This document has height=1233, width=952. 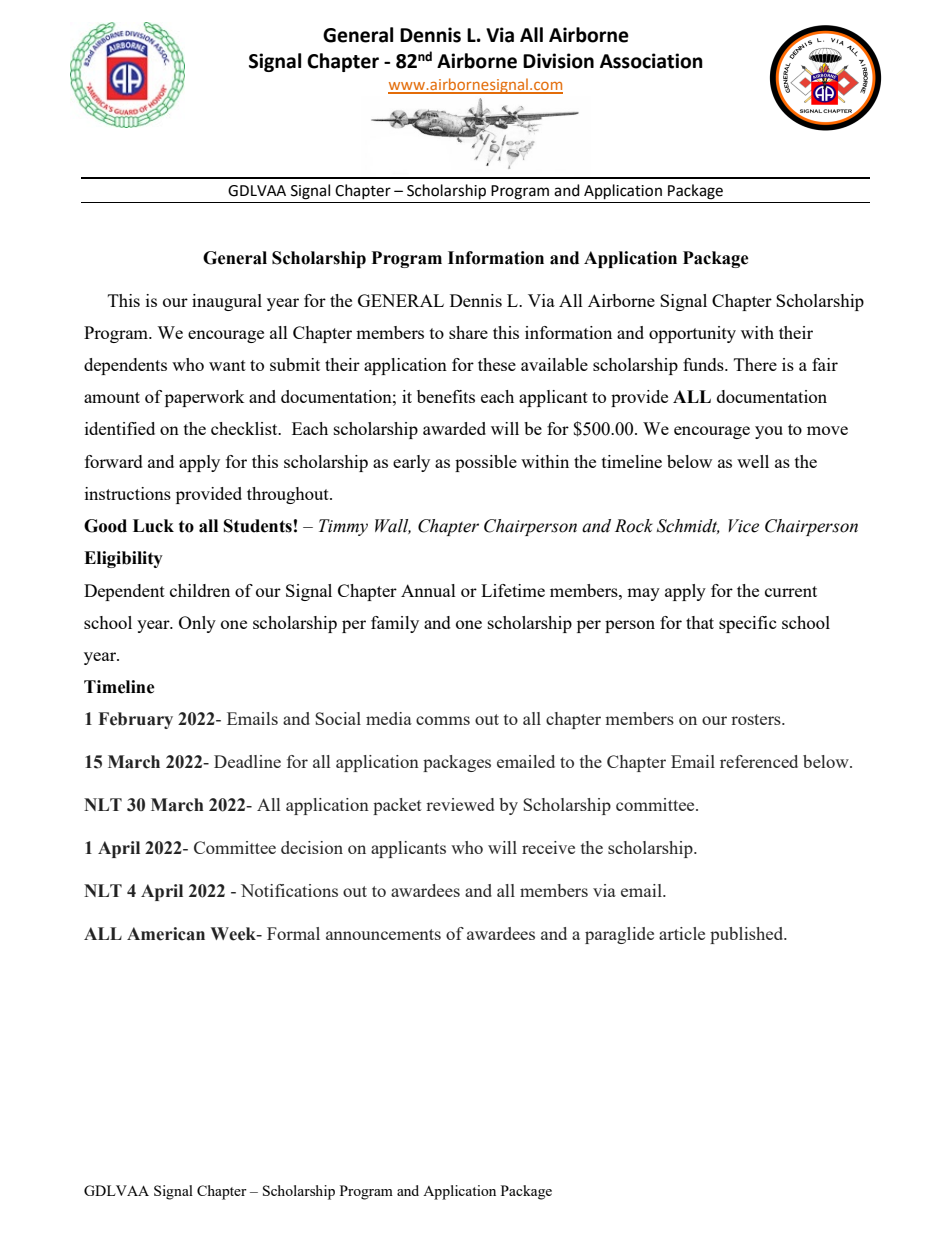 What do you see at coordinates (227, 302) in the document?
I see `inaugural` at bounding box center [227, 302].
